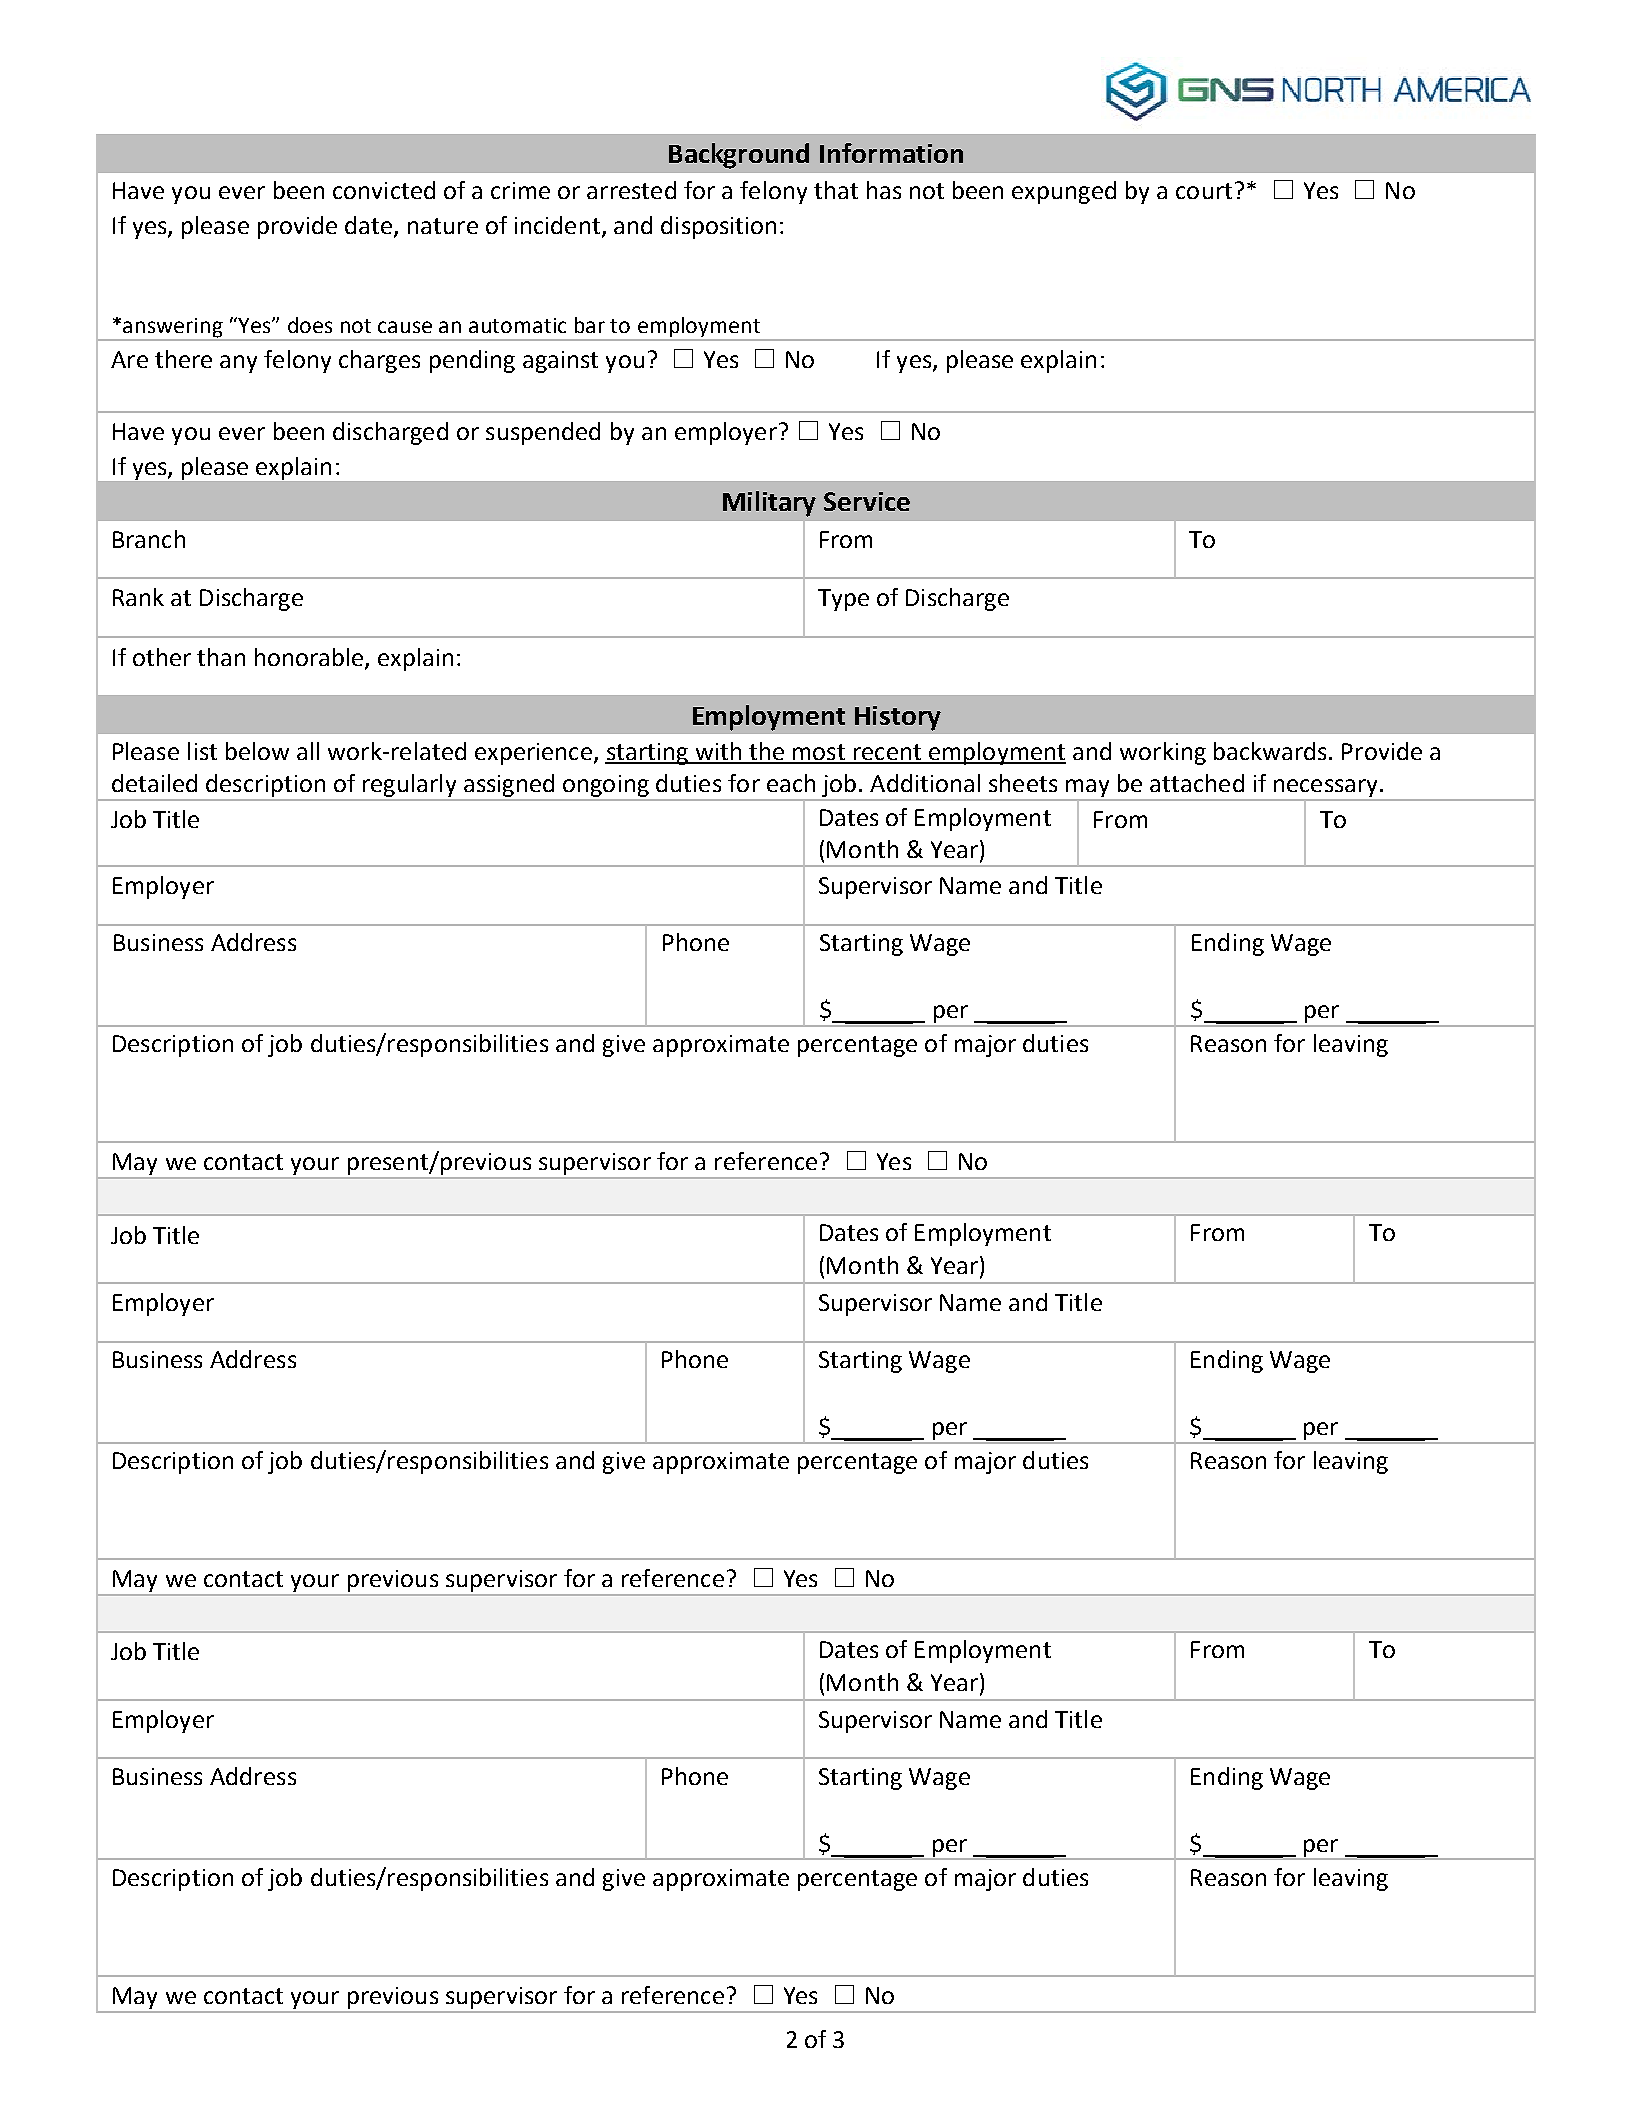  What do you see at coordinates (149, 539) in the document?
I see `Branch` at bounding box center [149, 539].
